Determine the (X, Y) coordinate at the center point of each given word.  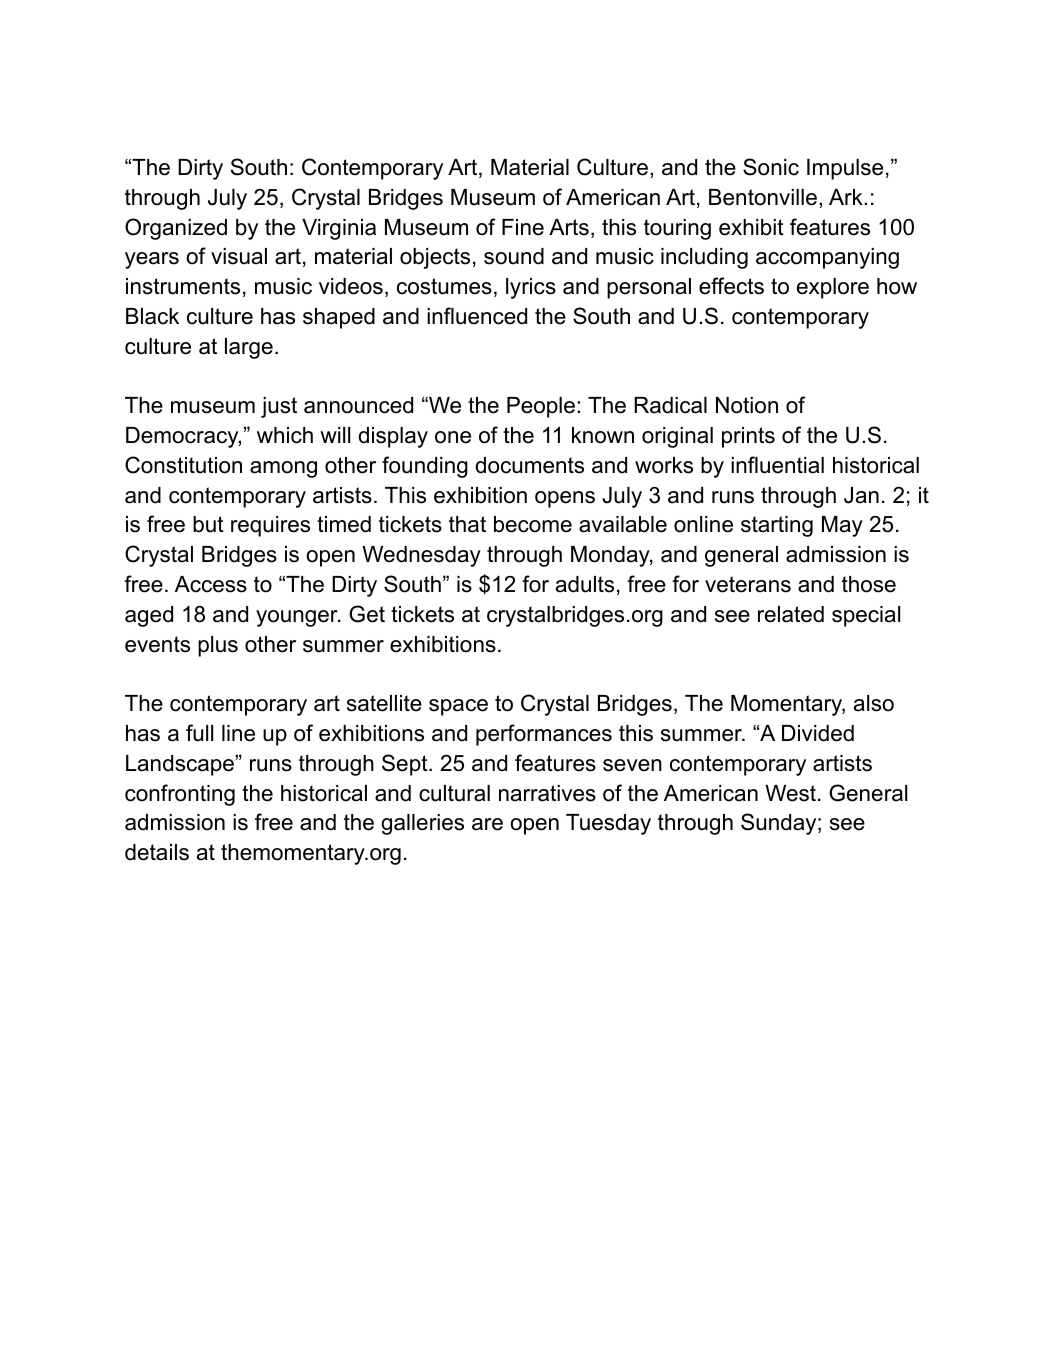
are (487, 824)
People (542, 407)
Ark (847, 197)
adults (585, 584)
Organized (176, 229)
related (791, 614)
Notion (747, 405)
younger (298, 618)
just (279, 407)
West (790, 793)
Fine (523, 227)
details (157, 852)
